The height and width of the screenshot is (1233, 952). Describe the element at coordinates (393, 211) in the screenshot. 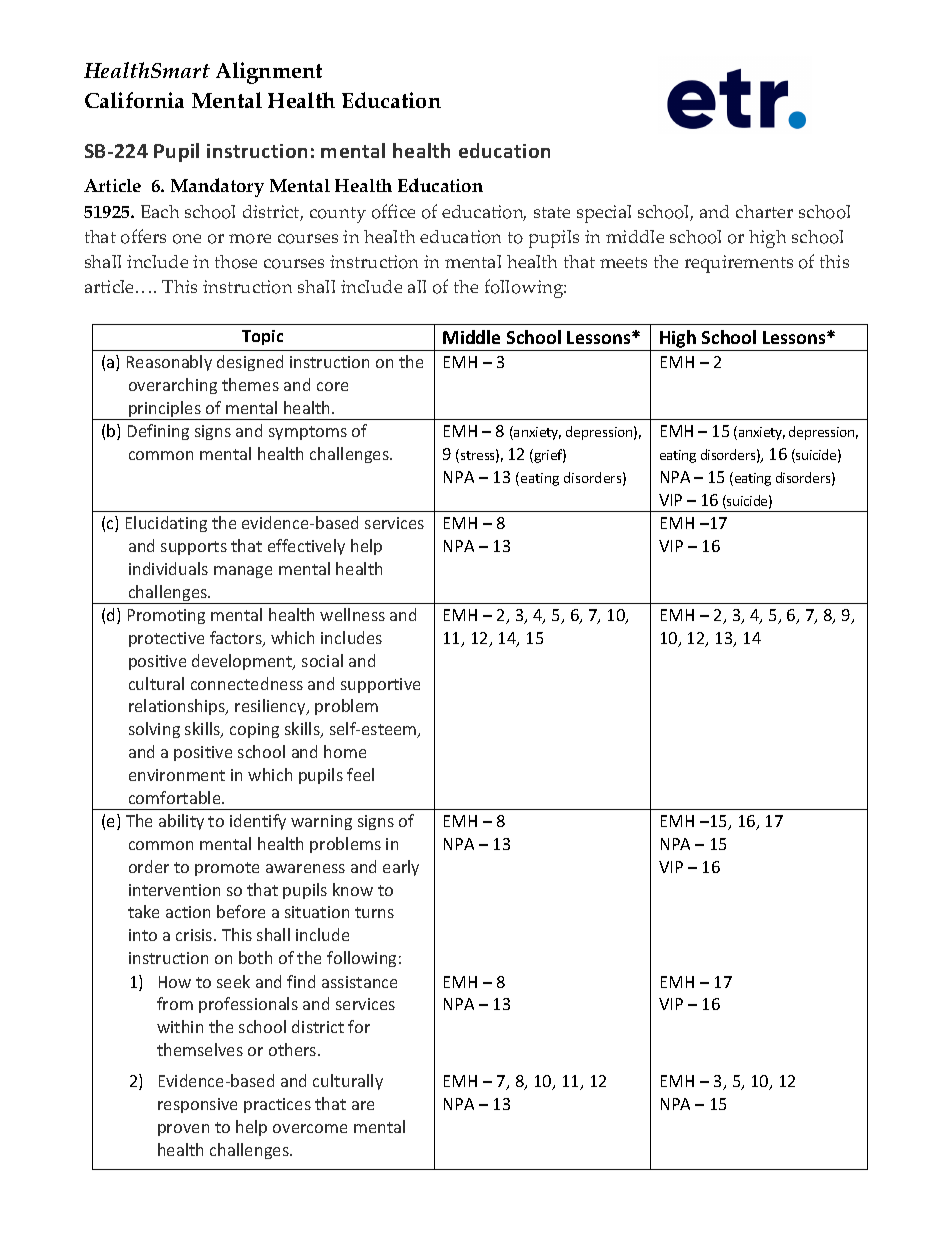

I see `office` at that location.
